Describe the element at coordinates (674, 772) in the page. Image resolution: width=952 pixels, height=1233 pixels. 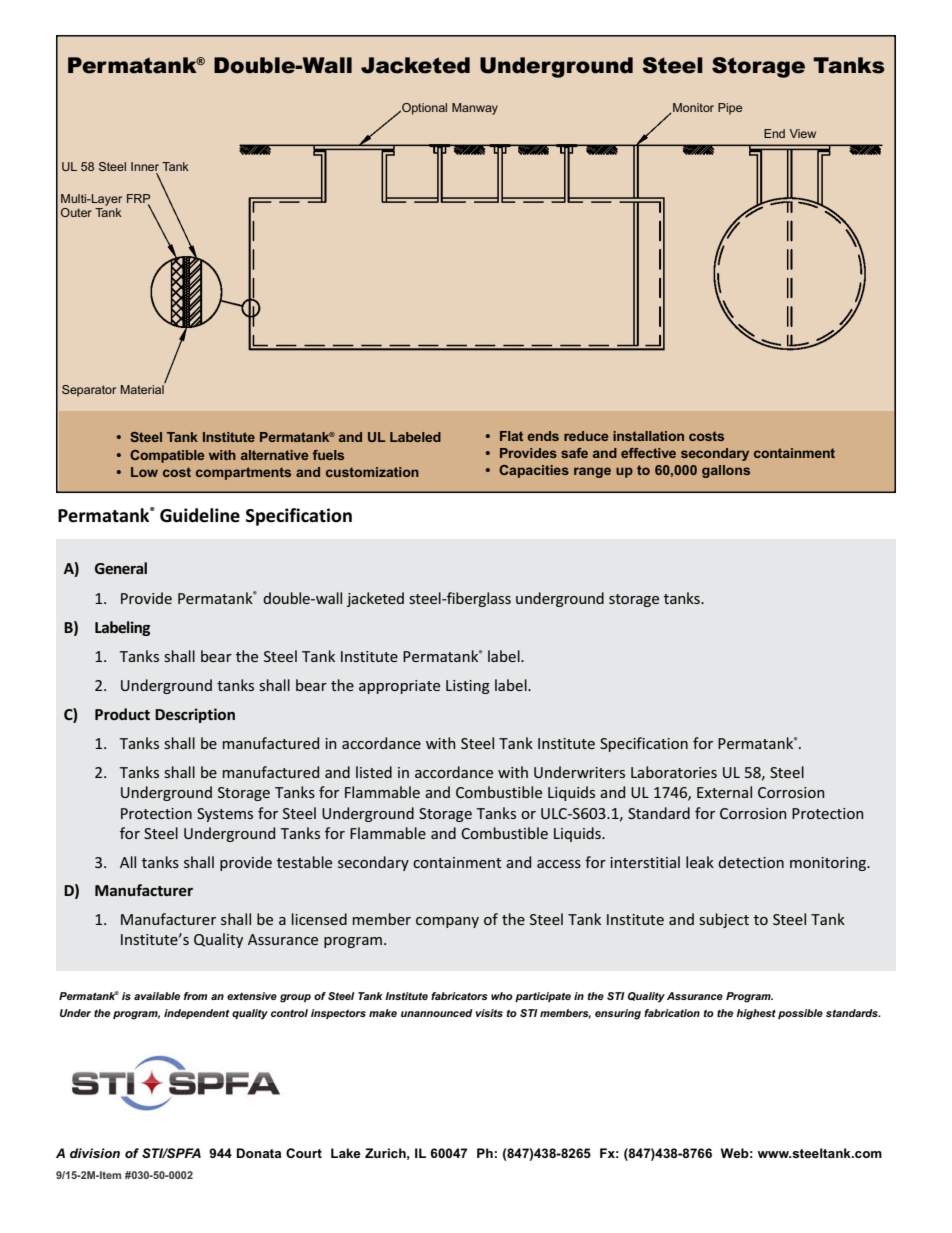
I see `Laboratories` at that location.
